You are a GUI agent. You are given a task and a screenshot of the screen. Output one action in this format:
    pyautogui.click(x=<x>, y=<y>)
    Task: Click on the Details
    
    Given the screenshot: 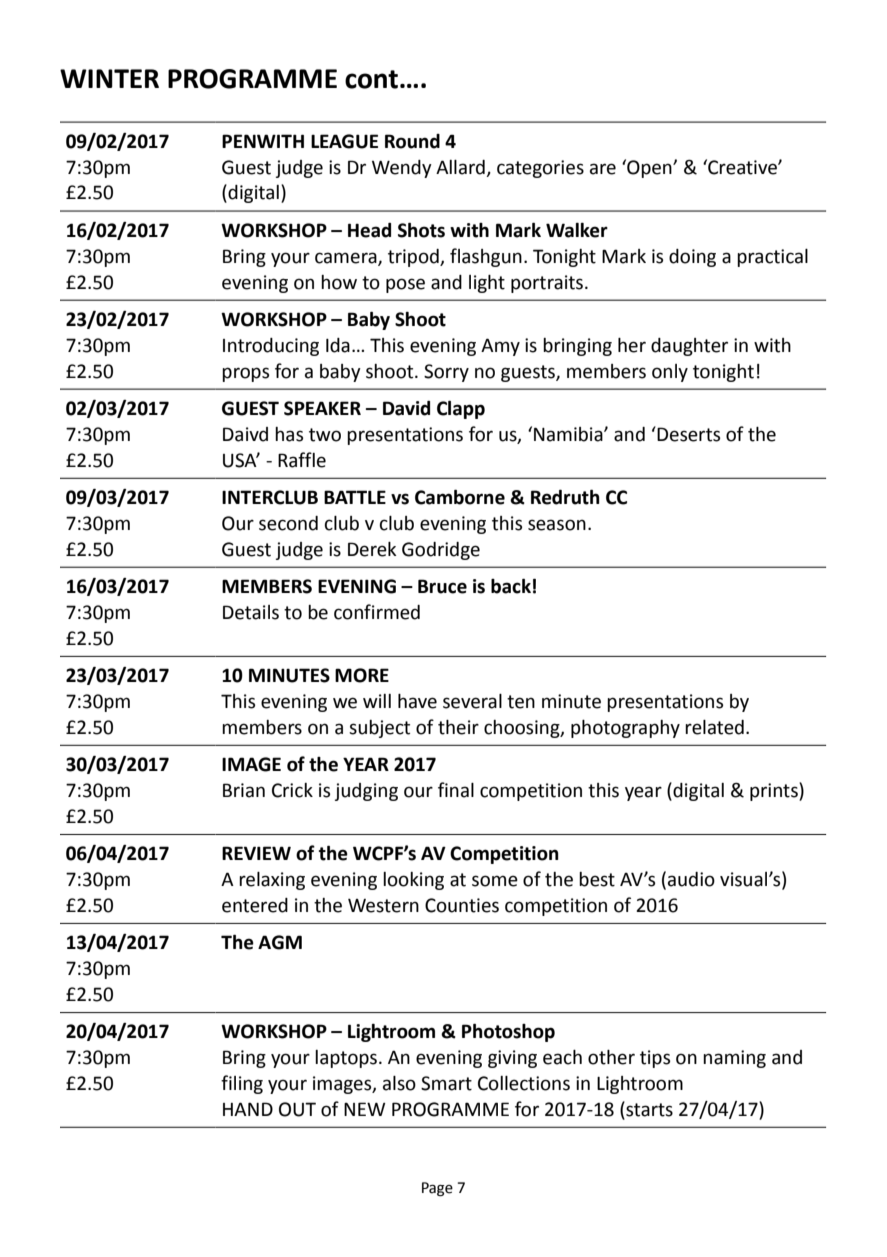 What is the action you would take?
    pyautogui.click(x=251, y=612)
